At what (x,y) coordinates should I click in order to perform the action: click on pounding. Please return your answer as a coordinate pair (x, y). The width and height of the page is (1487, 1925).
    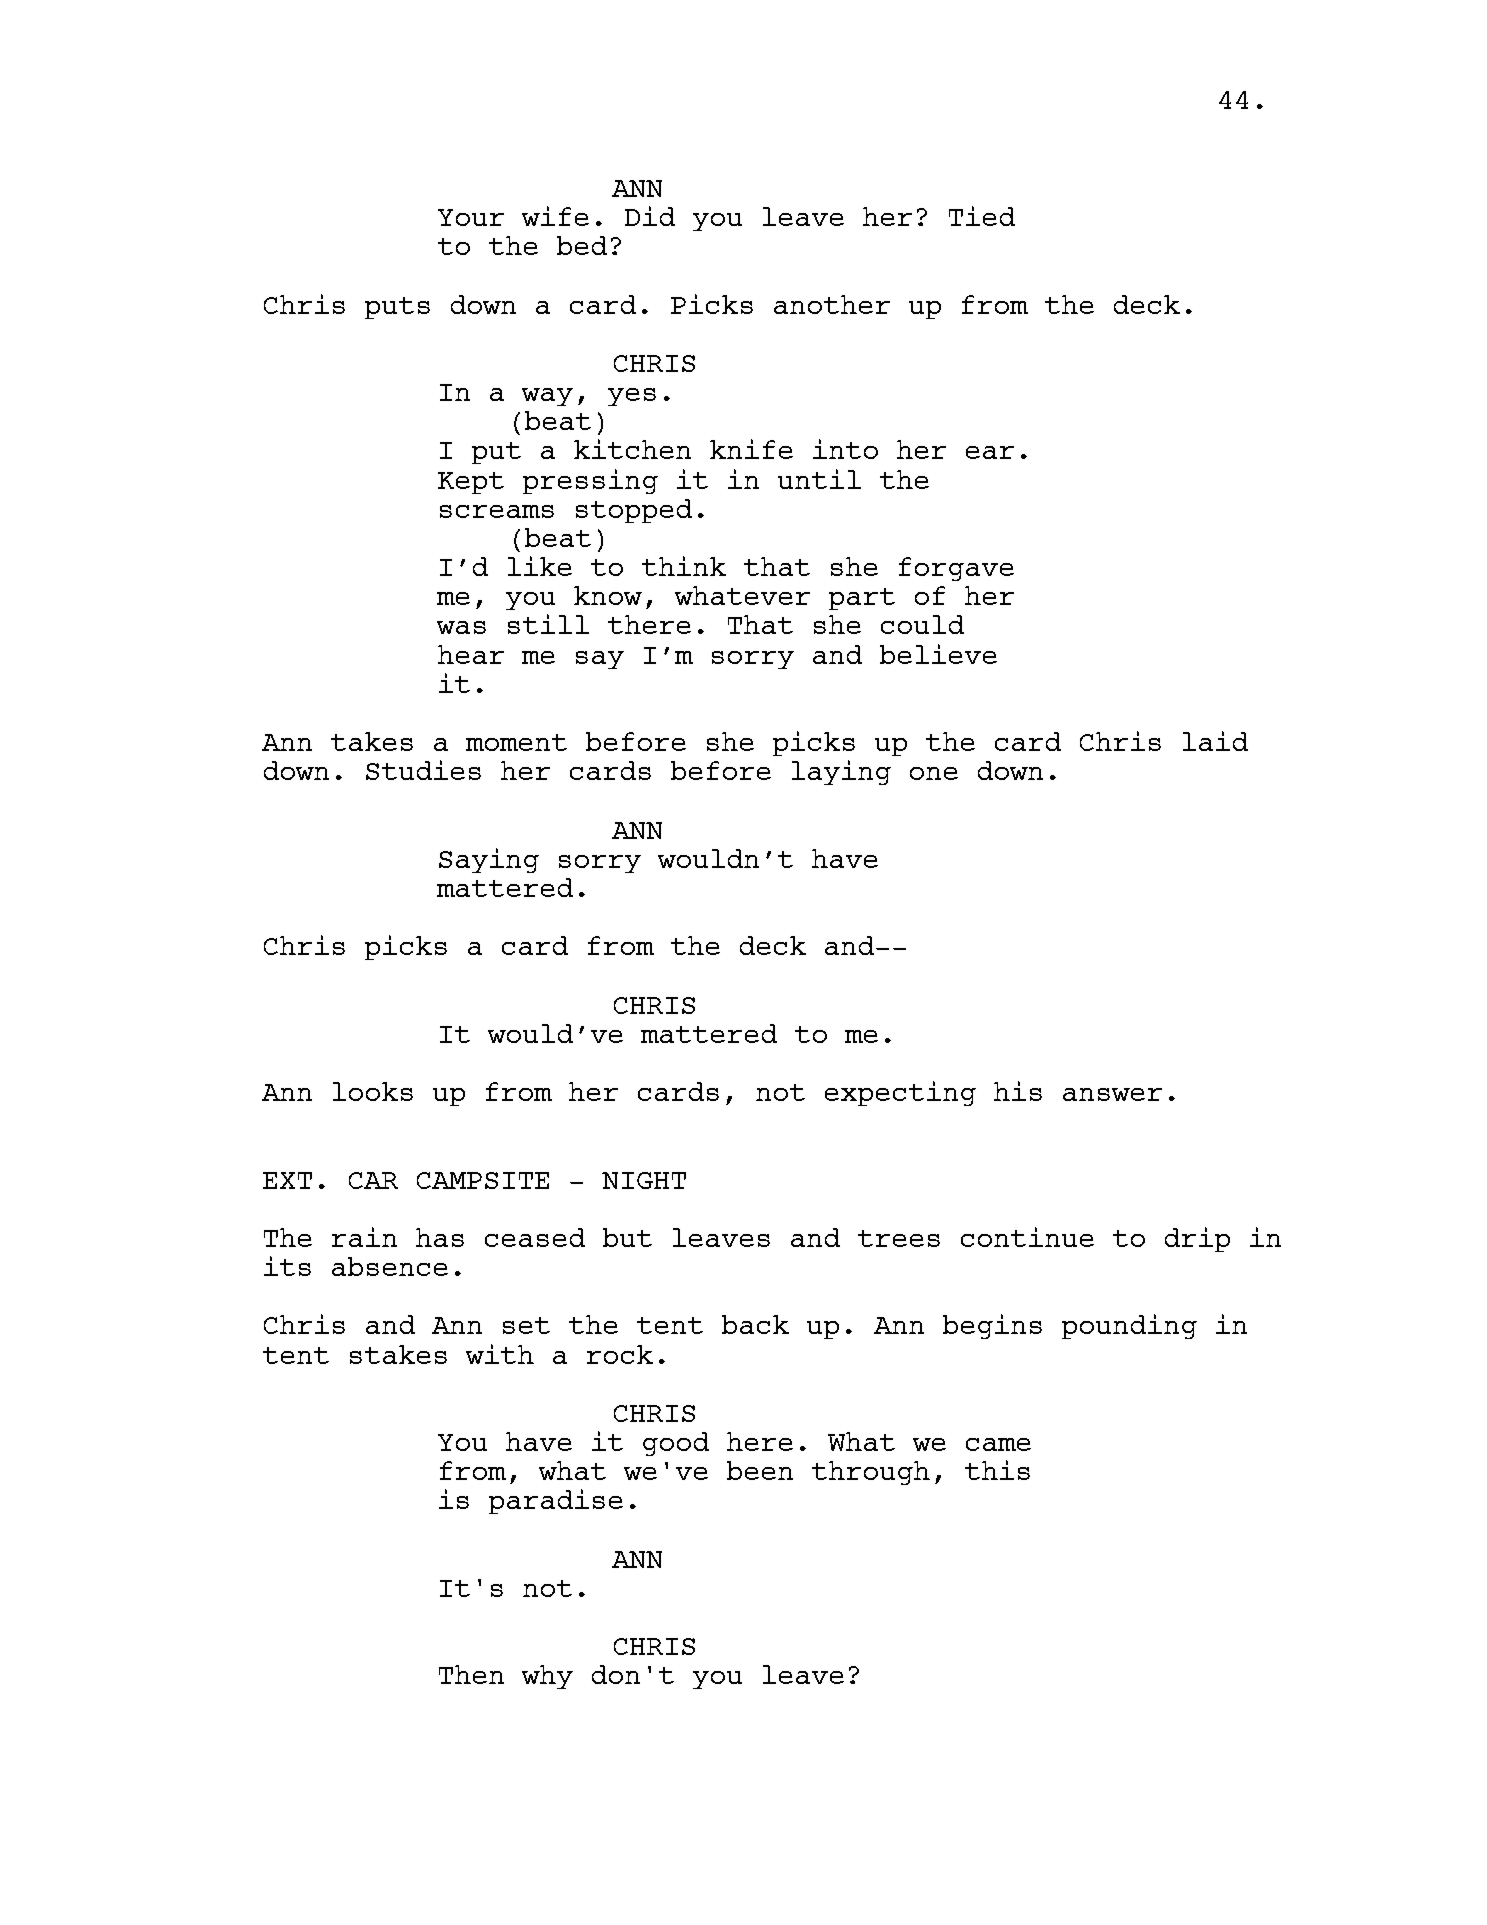
    Looking at the image, I should click on (1129, 1326).
